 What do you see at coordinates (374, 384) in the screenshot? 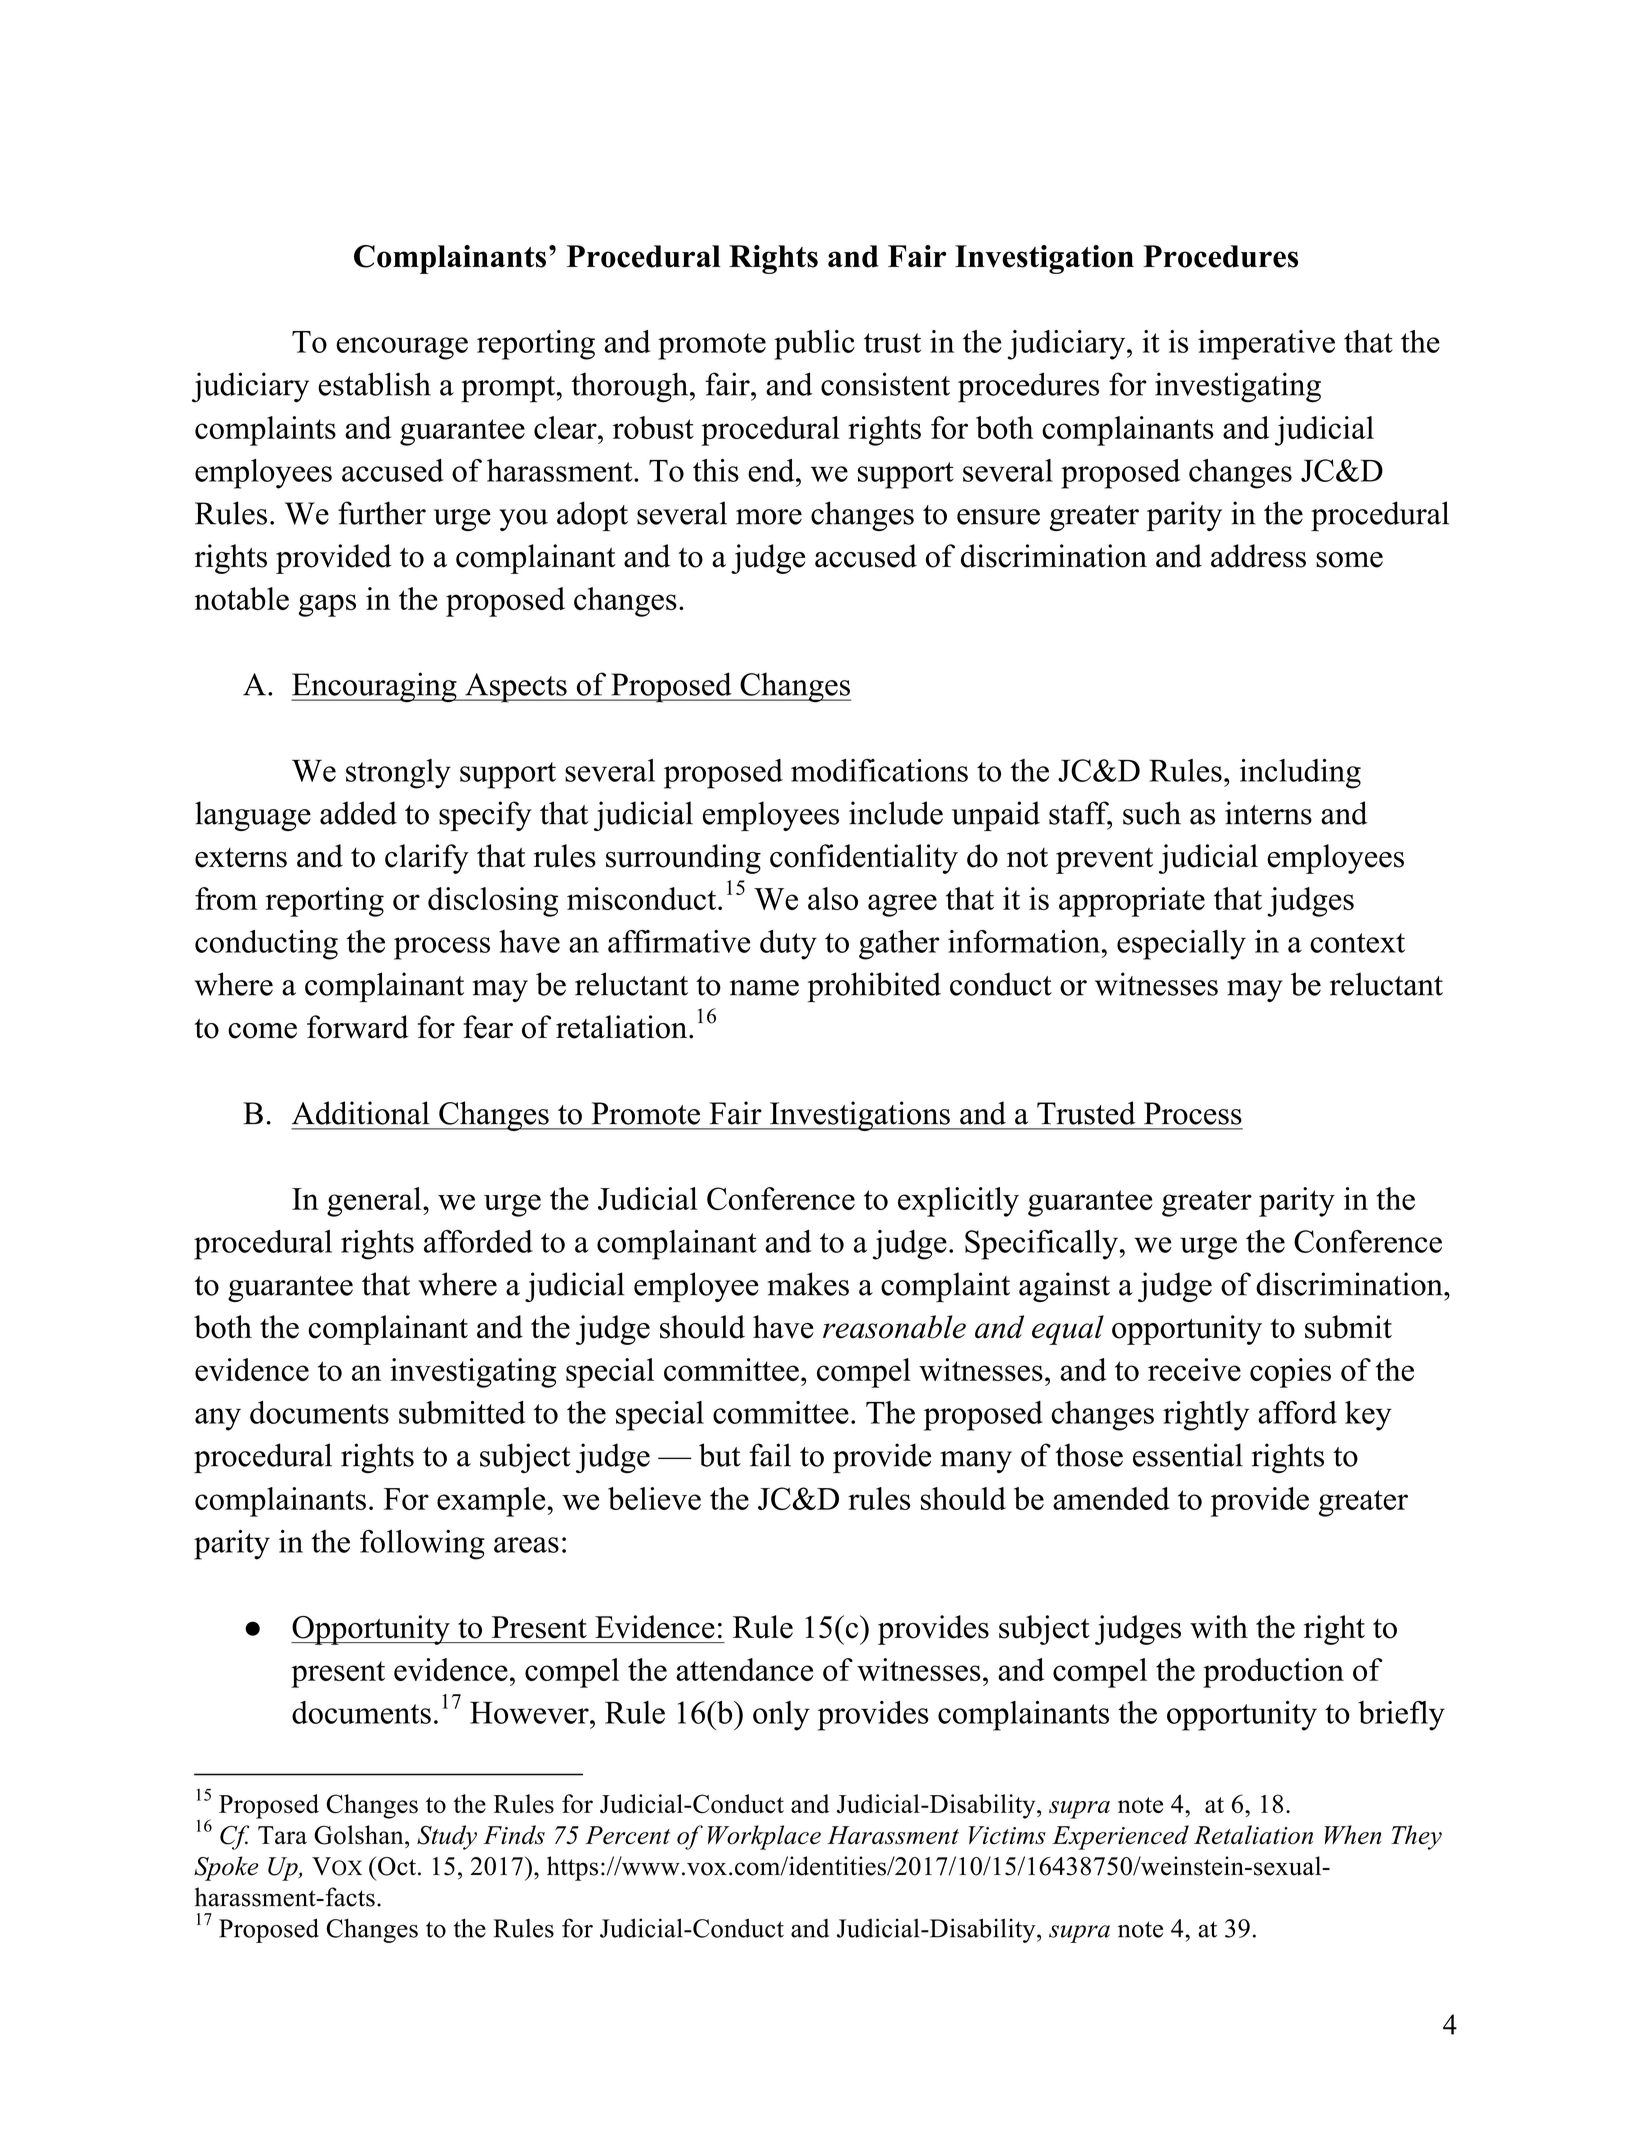
I see `establish` at bounding box center [374, 384].
